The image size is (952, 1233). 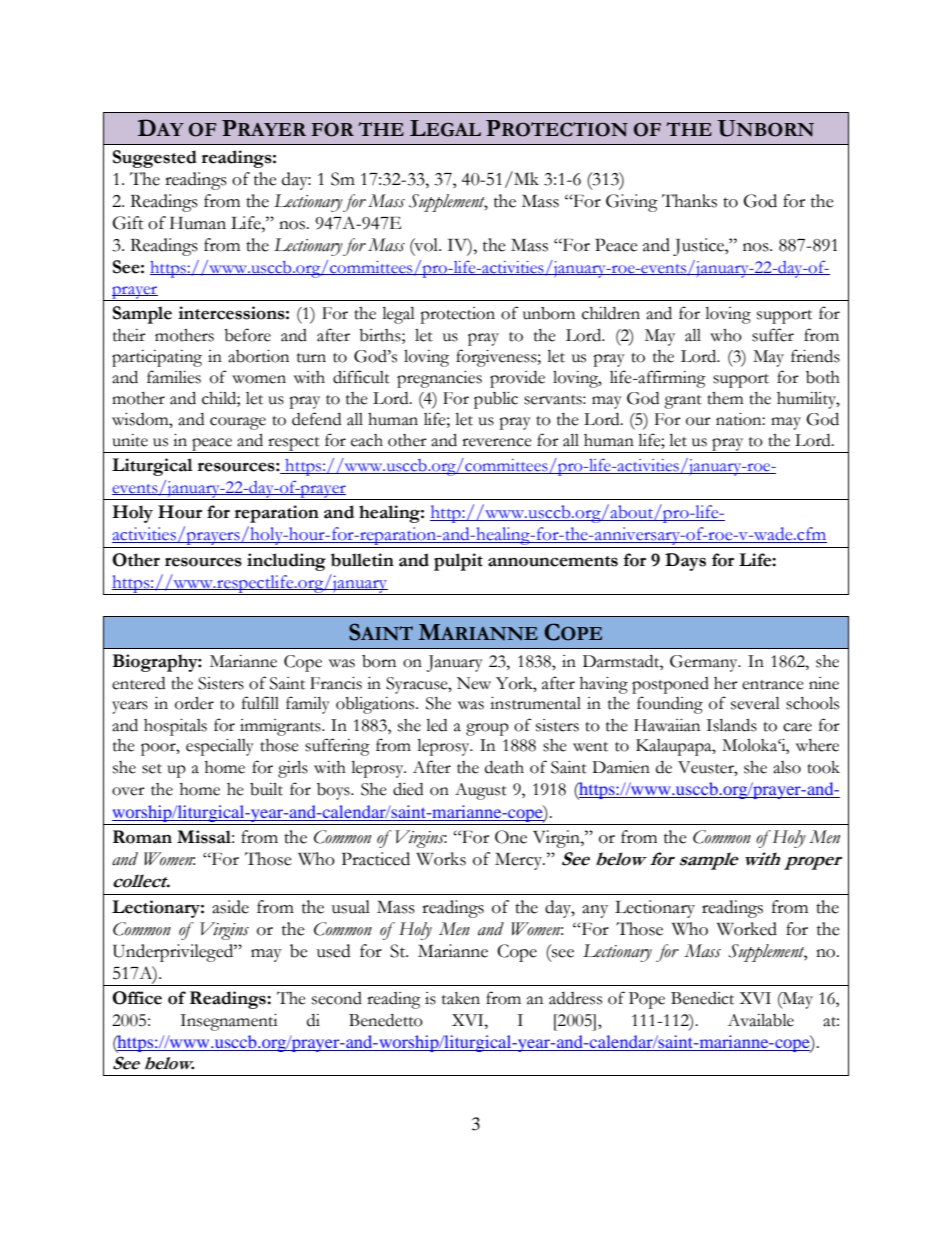 I want to click on pulpit, so click(x=458, y=562).
